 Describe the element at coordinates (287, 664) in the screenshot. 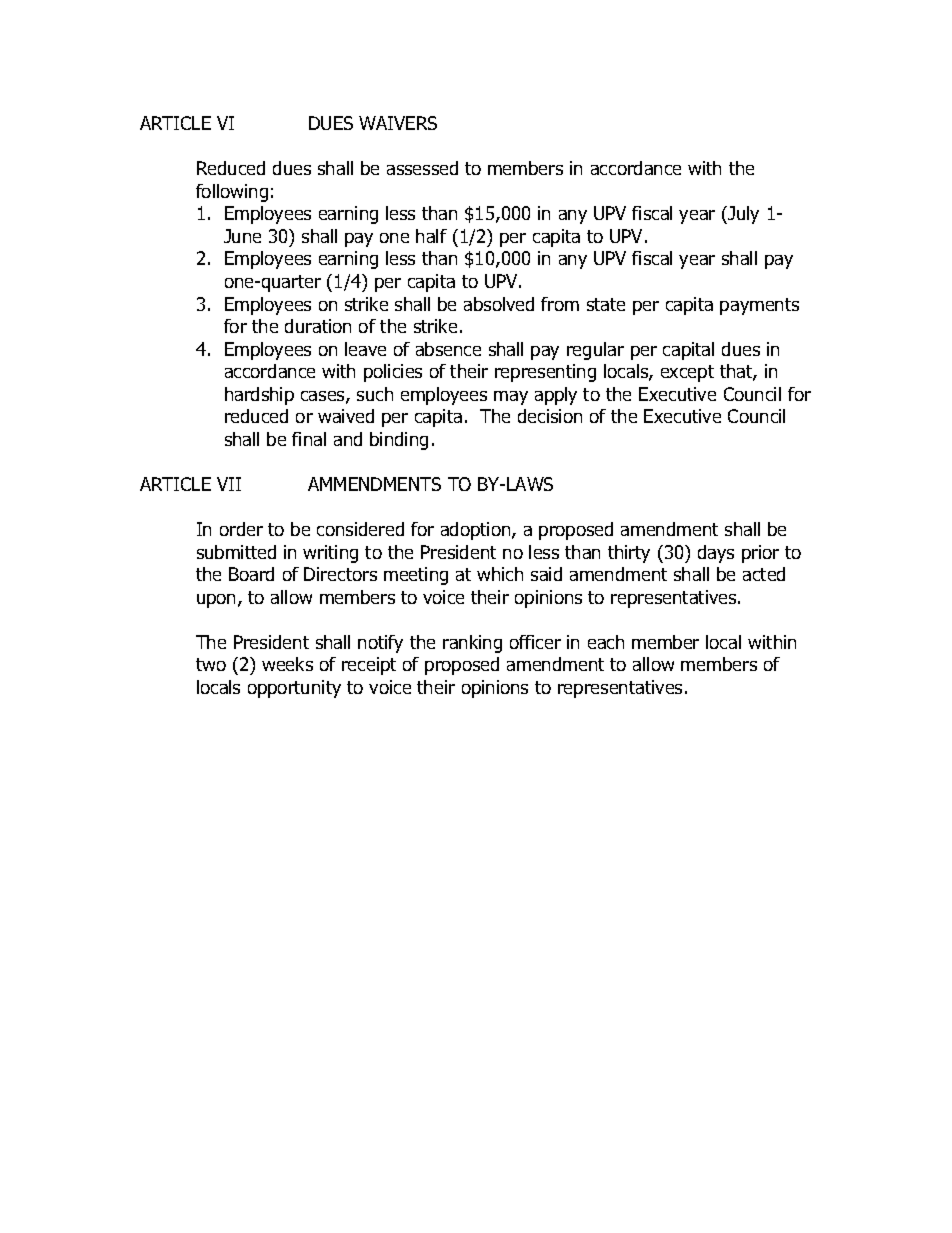

I see `weeks` at that location.
